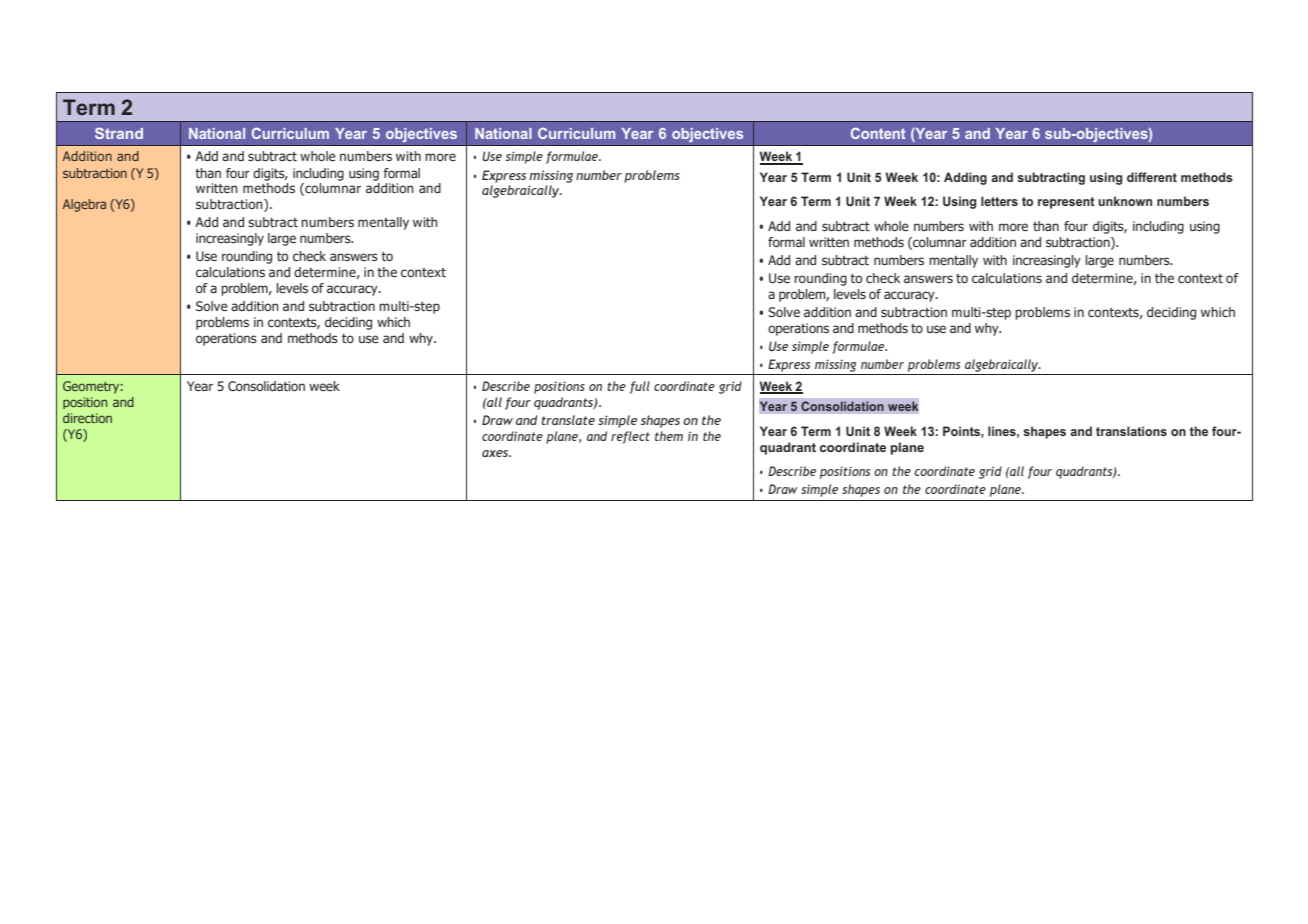  I want to click on full, so click(640, 387).
